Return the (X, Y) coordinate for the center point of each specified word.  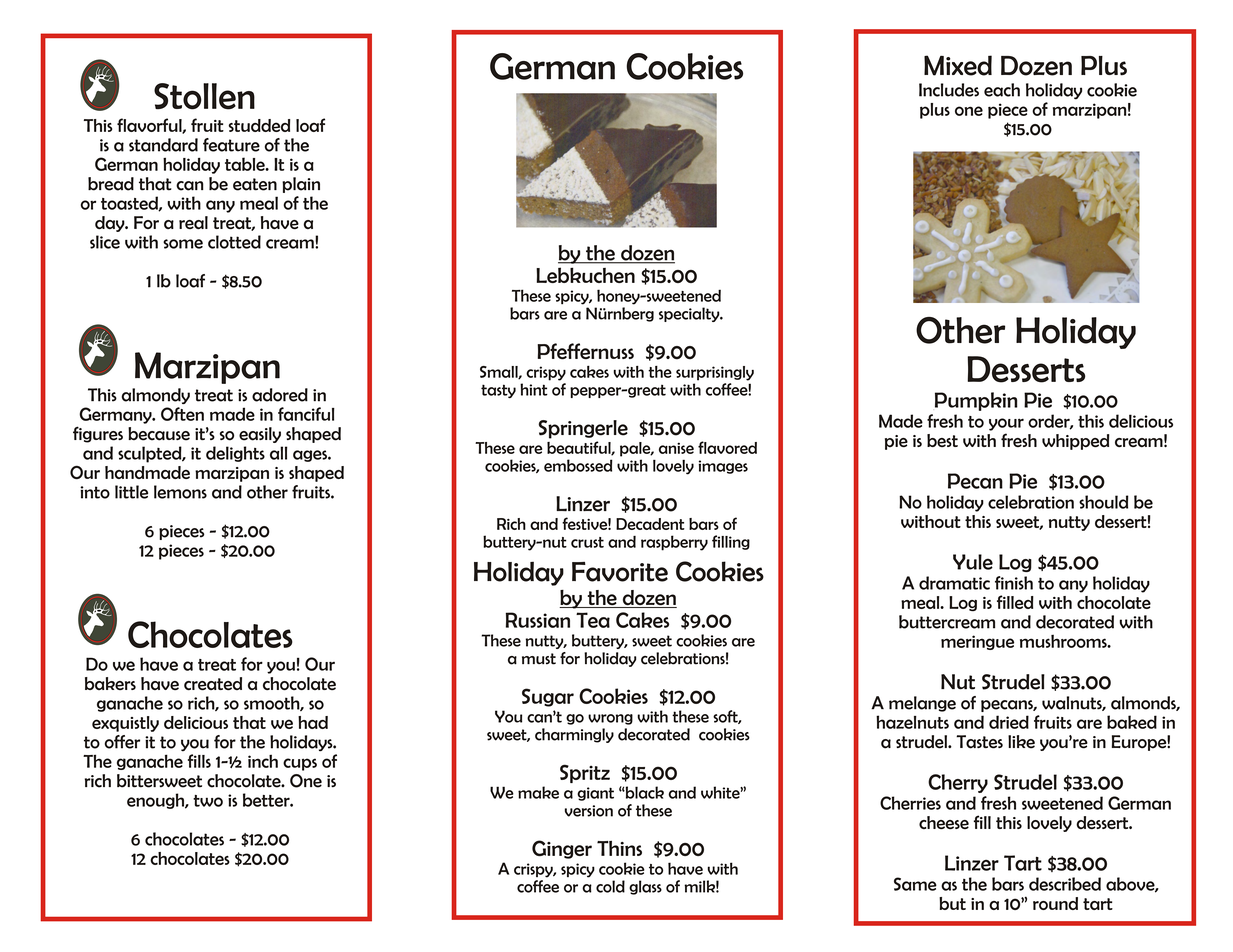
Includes (949, 90)
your (1006, 424)
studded (259, 125)
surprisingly (715, 373)
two (208, 801)
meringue (977, 642)
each (1002, 90)
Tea (593, 620)
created (213, 683)
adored (280, 395)
